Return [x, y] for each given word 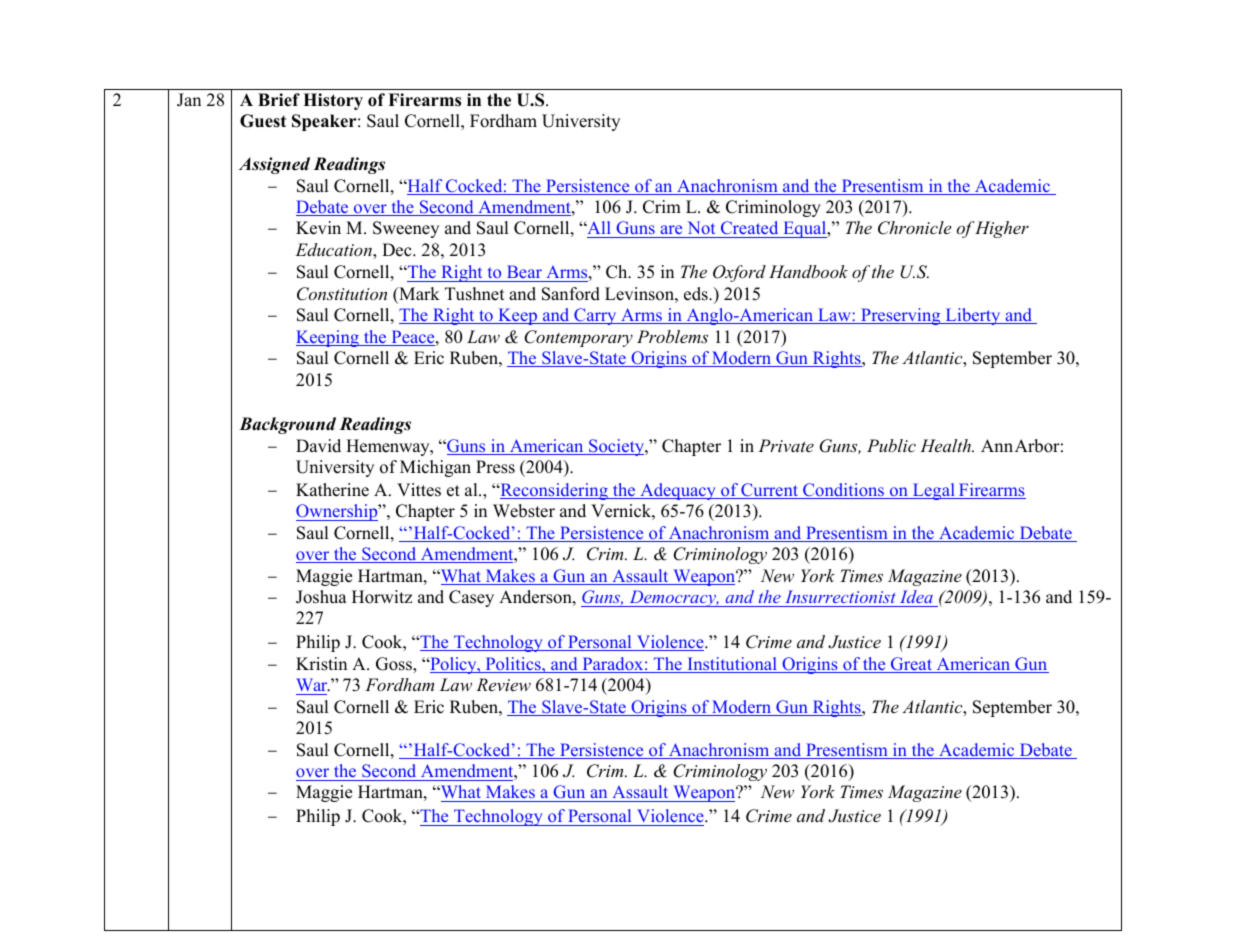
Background [287, 425]
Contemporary [578, 338]
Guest [263, 121]
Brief [279, 100]
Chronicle [914, 228]
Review [503, 684]
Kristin [321, 664]
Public [891, 445]
